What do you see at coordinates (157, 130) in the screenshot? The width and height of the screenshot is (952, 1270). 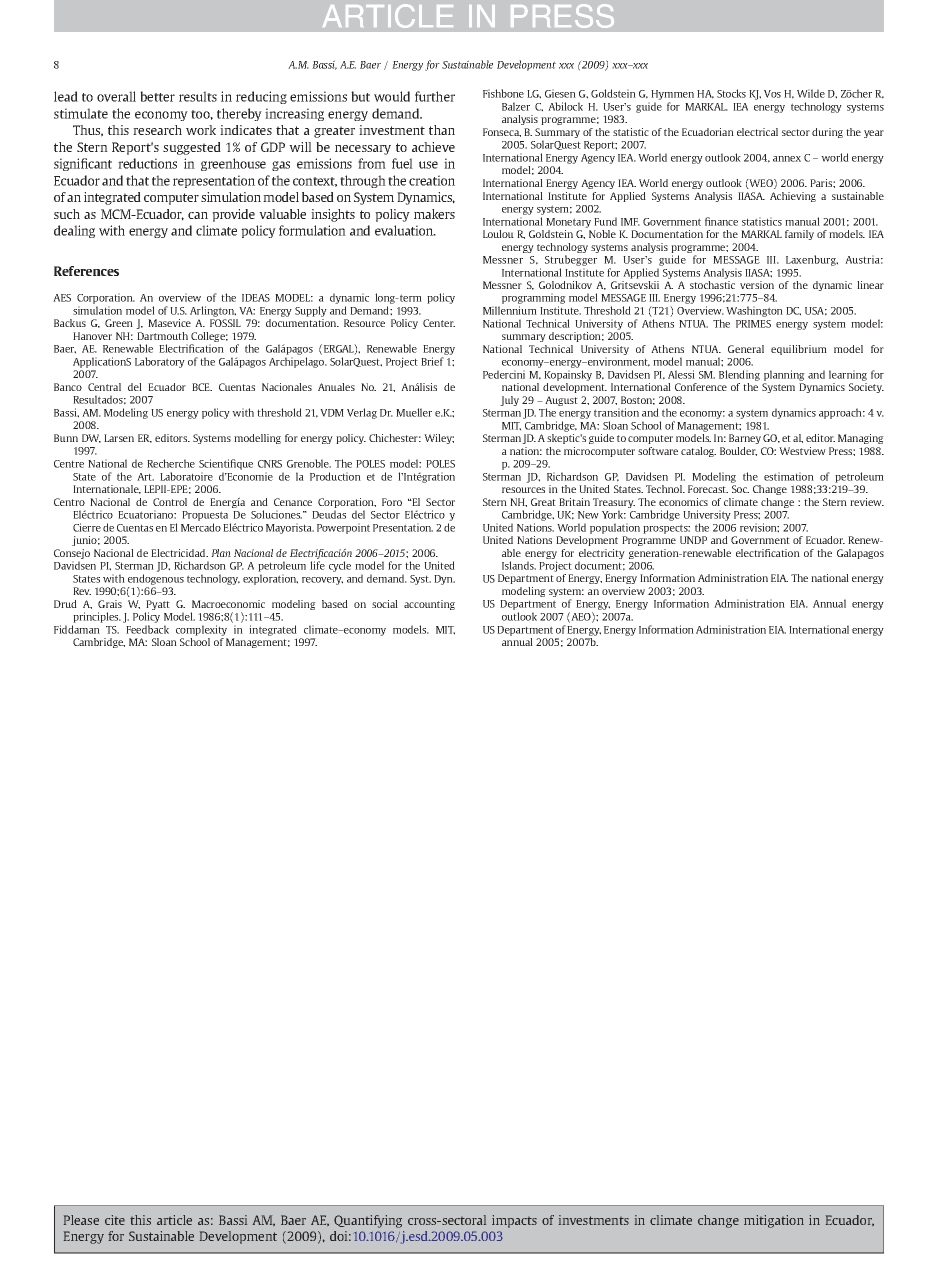 I see `research` at bounding box center [157, 130].
